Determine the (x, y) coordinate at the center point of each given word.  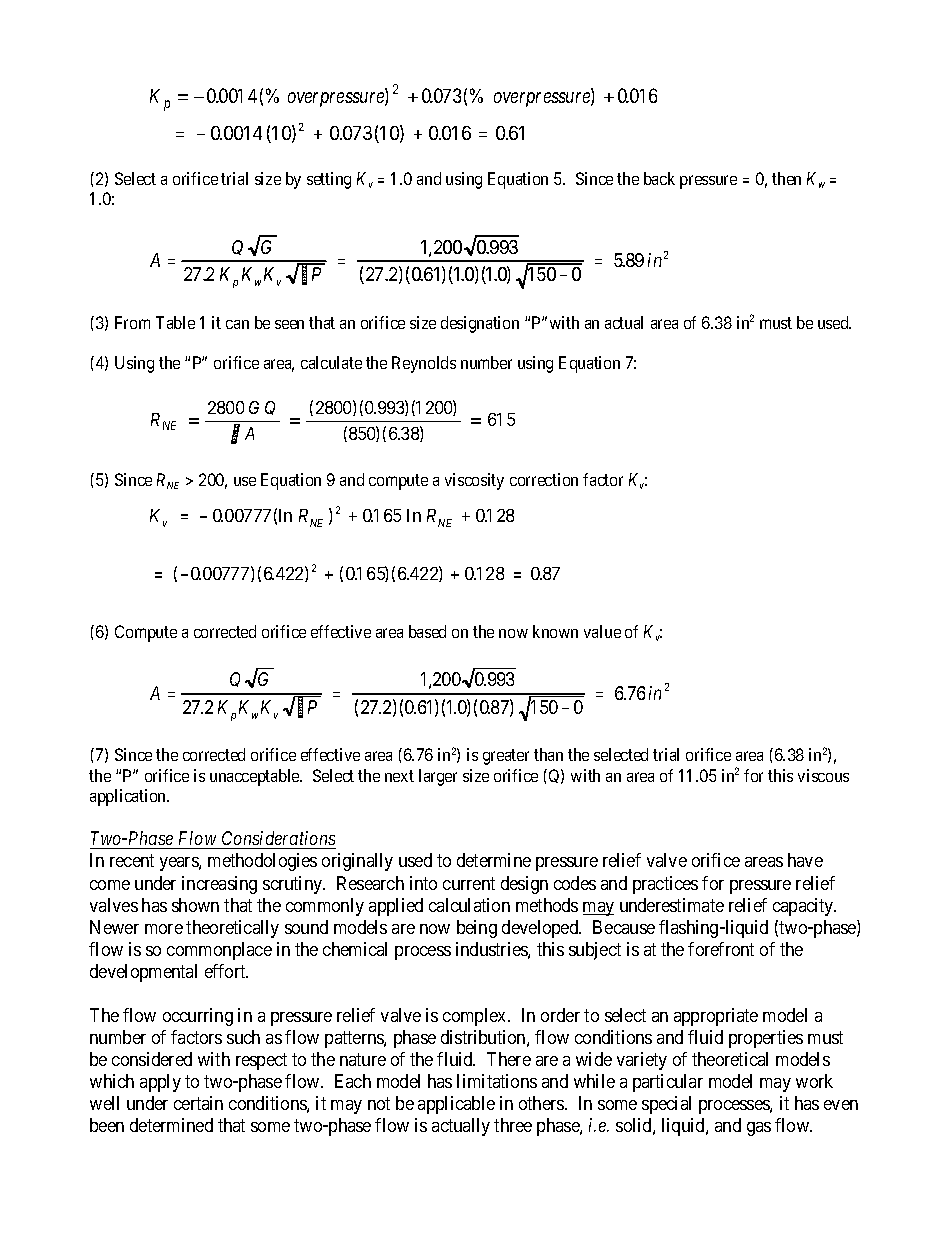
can (237, 324)
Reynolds (424, 364)
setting (329, 180)
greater (506, 757)
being (477, 929)
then (786, 178)
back (659, 178)
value (602, 631)
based (427, 631)
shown (195, 905)
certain (198, 1103)
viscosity (474, 481)
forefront (721, 949)
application (129, 797)
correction (544, 479)
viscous (823, 775)
